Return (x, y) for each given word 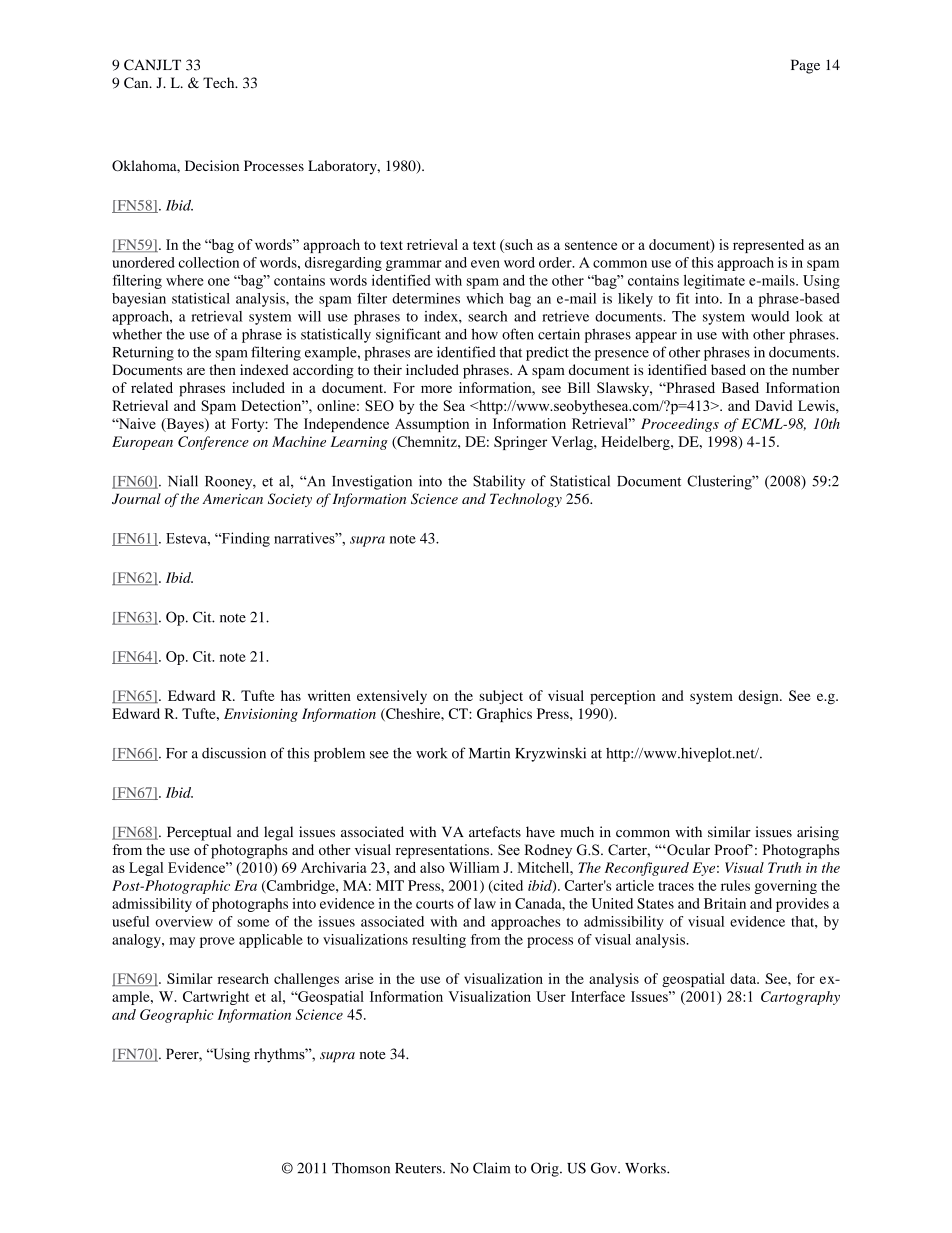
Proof (733, 849)
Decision (212, 165)
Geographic (176, 1016)
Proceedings (680, 425)
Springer (520, 443)
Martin (489, 753)
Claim (491, 1168)
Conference (213, 443)
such (518, 244)
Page (805, 66)
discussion (234, 753)
